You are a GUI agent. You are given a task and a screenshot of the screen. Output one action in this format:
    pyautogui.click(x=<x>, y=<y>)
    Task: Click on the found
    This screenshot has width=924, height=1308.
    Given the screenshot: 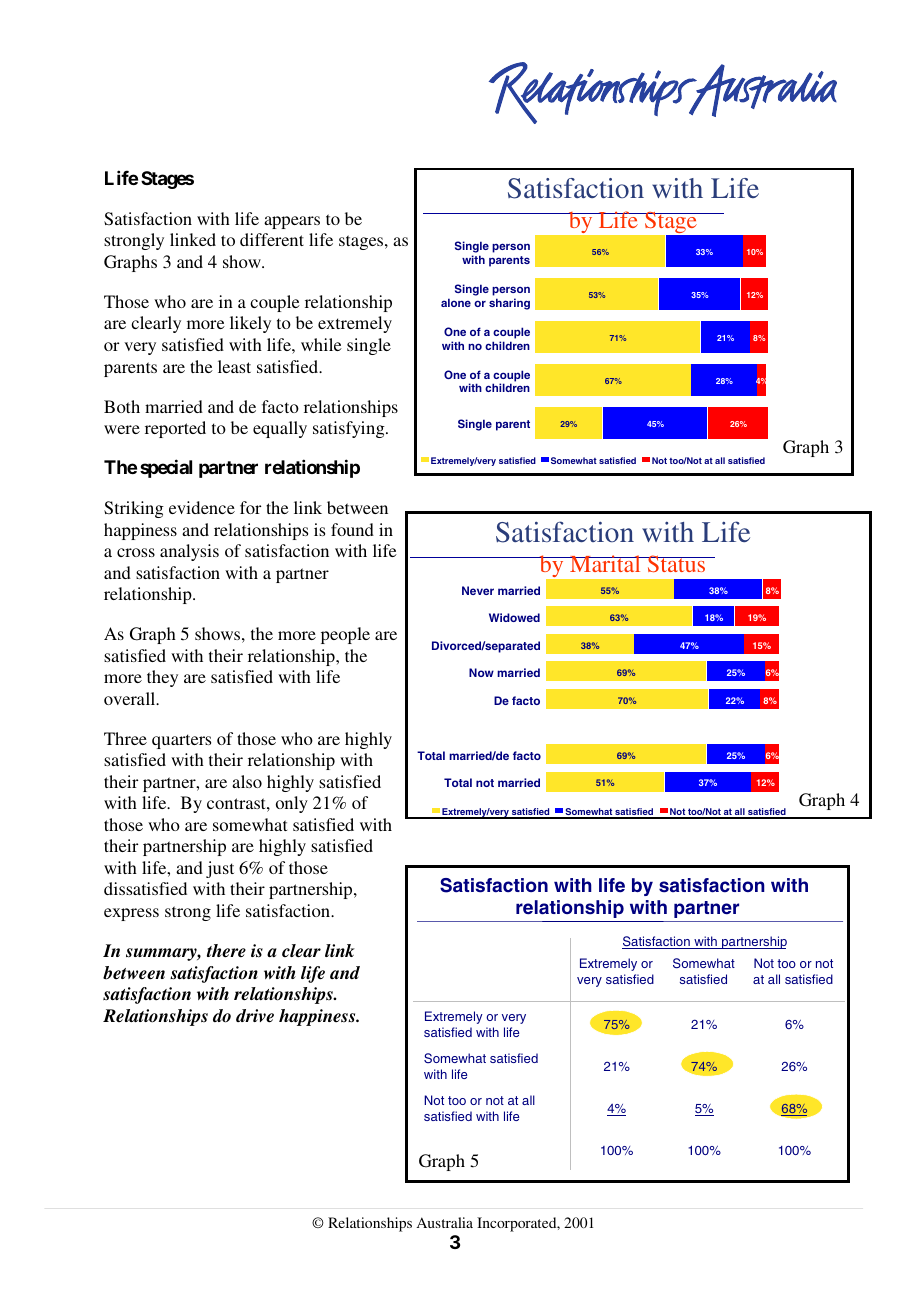 What is the action you would take?
    pyautogui.click(x=352, y=529)
